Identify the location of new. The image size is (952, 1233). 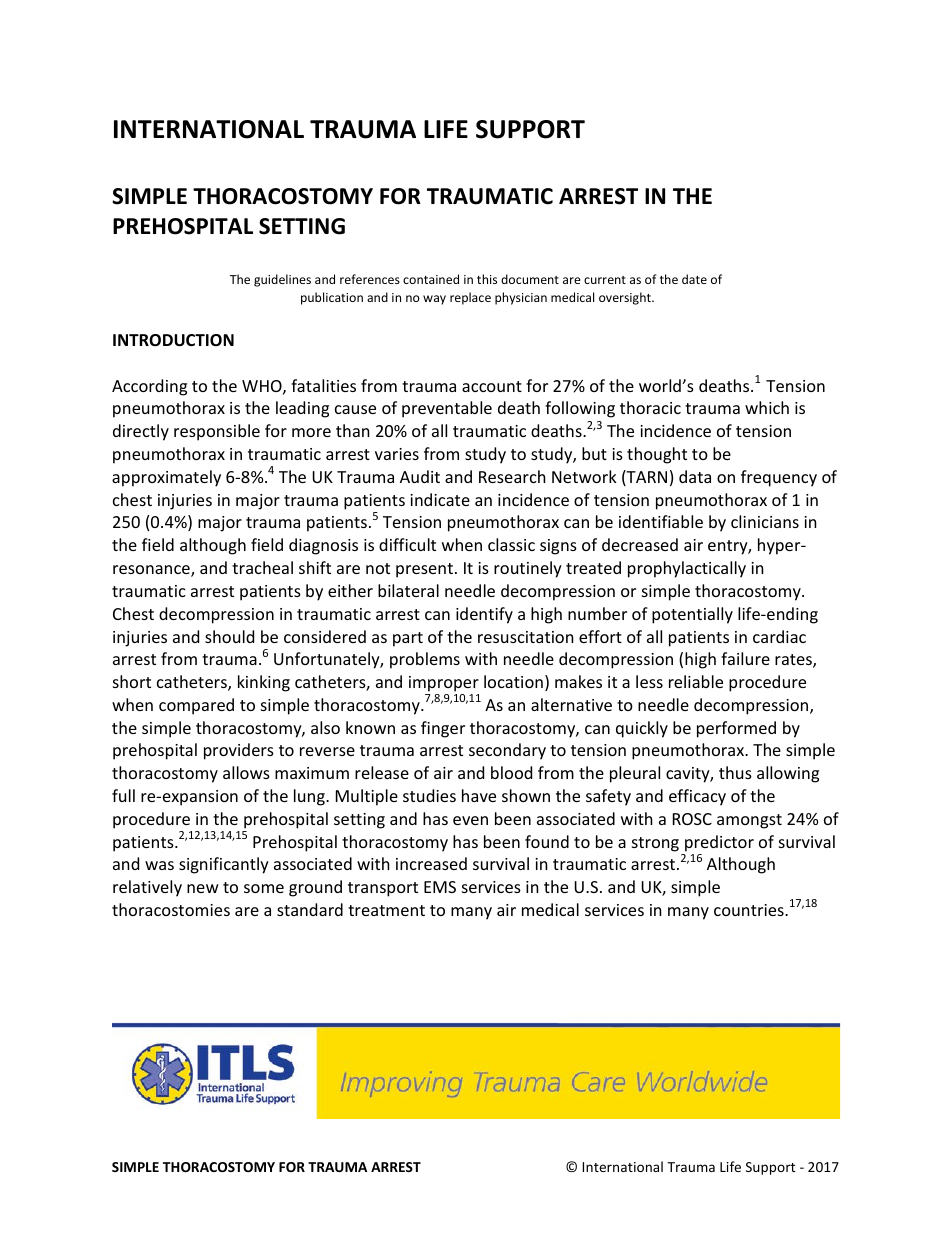
(203, 888).
